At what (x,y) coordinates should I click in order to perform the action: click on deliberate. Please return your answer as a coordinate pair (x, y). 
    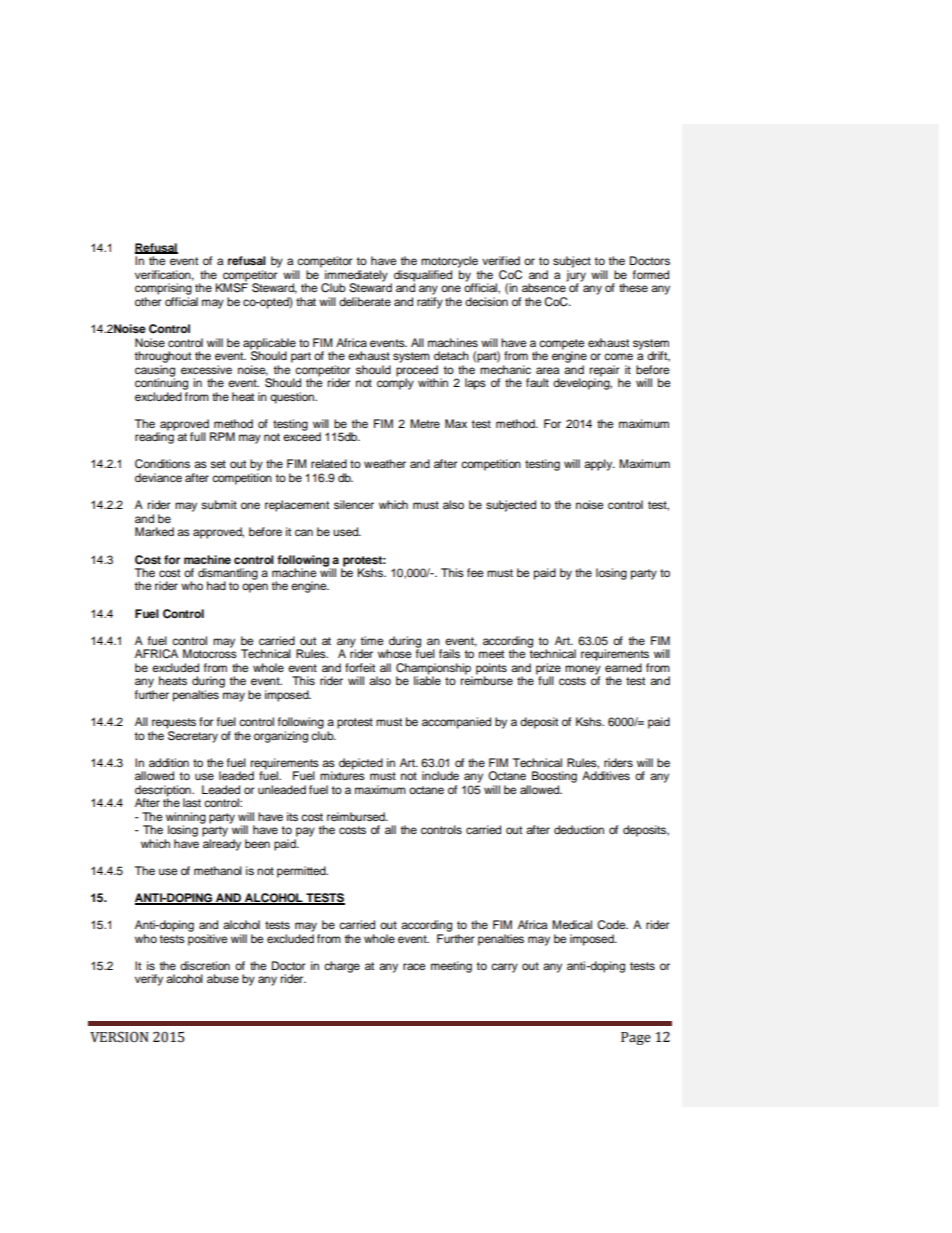
    Looking at the image, I should click on (365, 301).
